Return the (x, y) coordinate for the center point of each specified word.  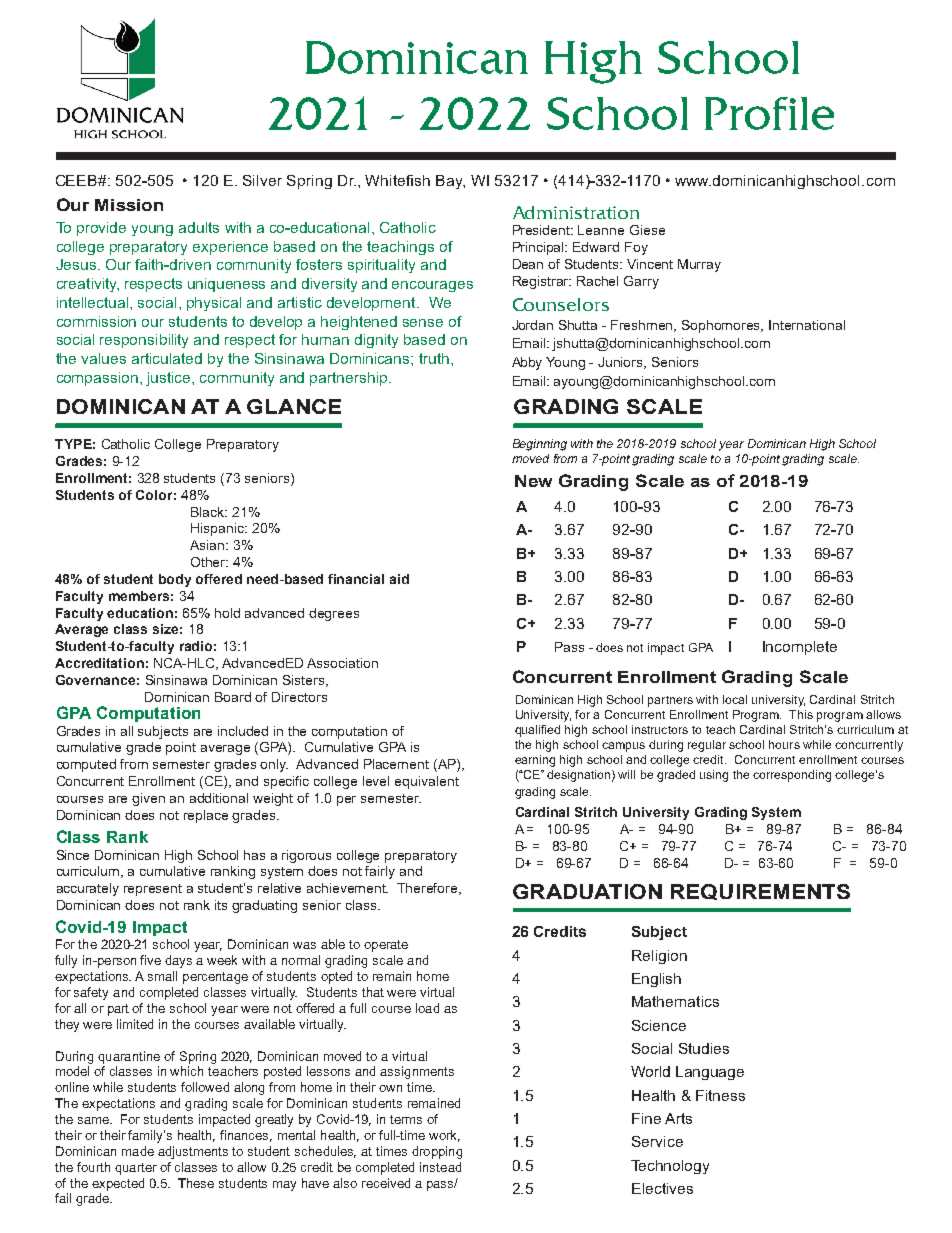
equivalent (427, 782)
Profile (769, 113)
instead (440, 1167)
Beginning (540, 445)
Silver (262, 180)
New (533, 481)
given (148, 799)
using (714, 776)
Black (209, 512)
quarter (136, 1169)
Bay (450, 182)
